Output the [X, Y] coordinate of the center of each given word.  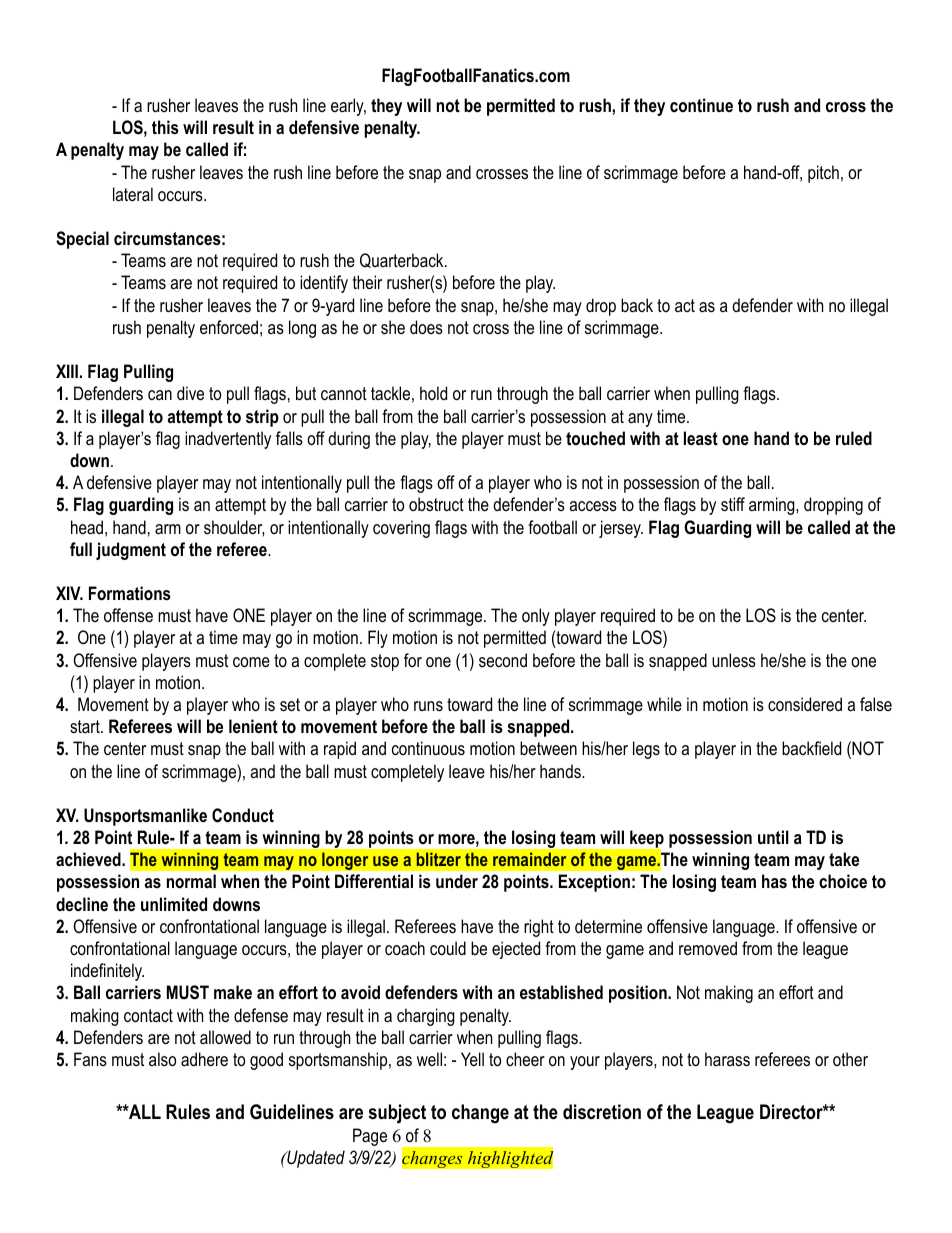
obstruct [436, 504]
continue [701, 105]
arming [773, 506]
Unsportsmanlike [145, 817]
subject [397, 1114]
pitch [823, 174]
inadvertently [228, 440]
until [773, 837]
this [165, 127]
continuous [428, 748]
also [162, 1059]
